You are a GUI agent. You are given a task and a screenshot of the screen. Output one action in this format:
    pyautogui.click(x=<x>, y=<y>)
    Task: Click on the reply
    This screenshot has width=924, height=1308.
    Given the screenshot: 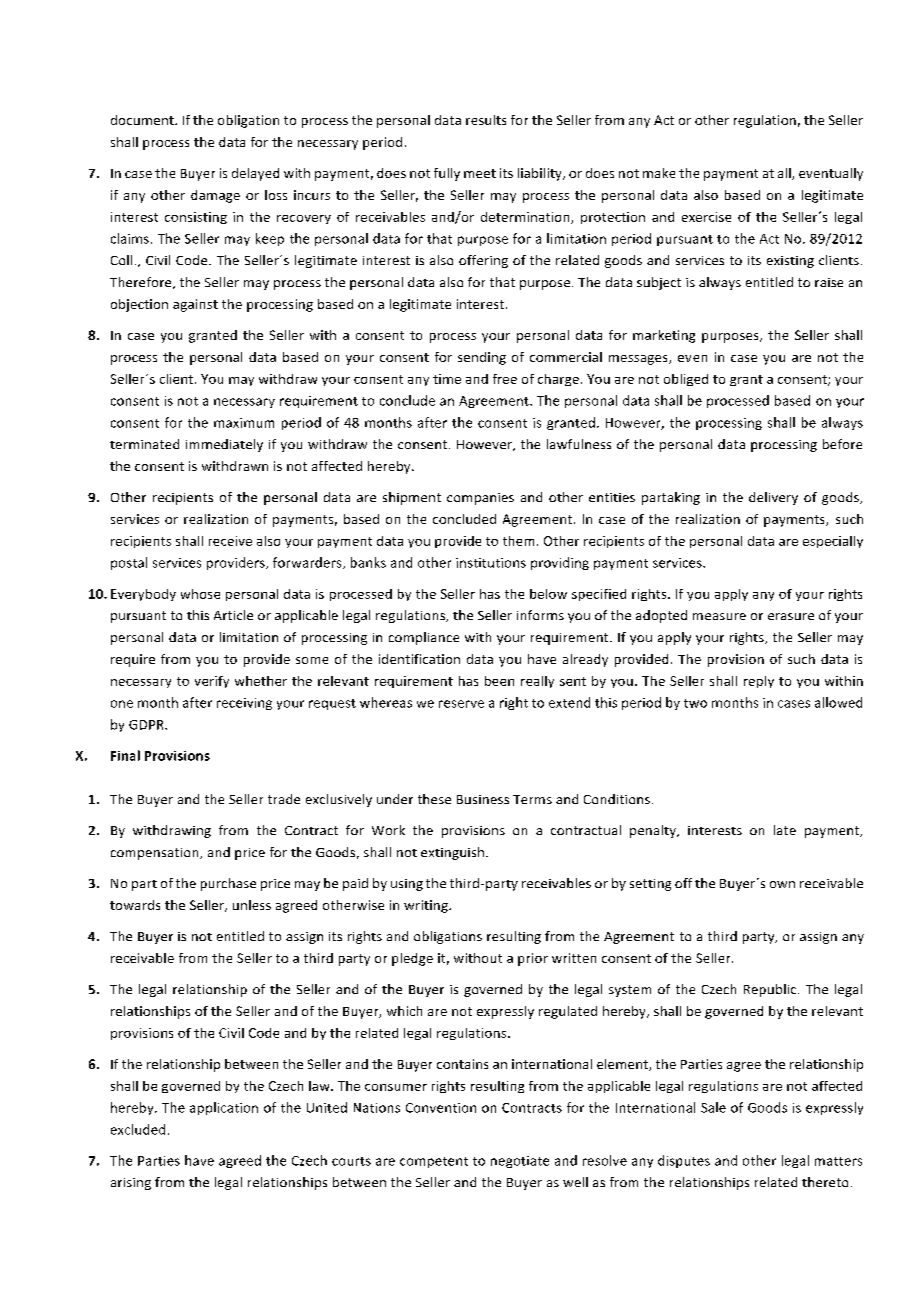 What is the action you would take?
    pyautogui.click(x=759, y=682)
